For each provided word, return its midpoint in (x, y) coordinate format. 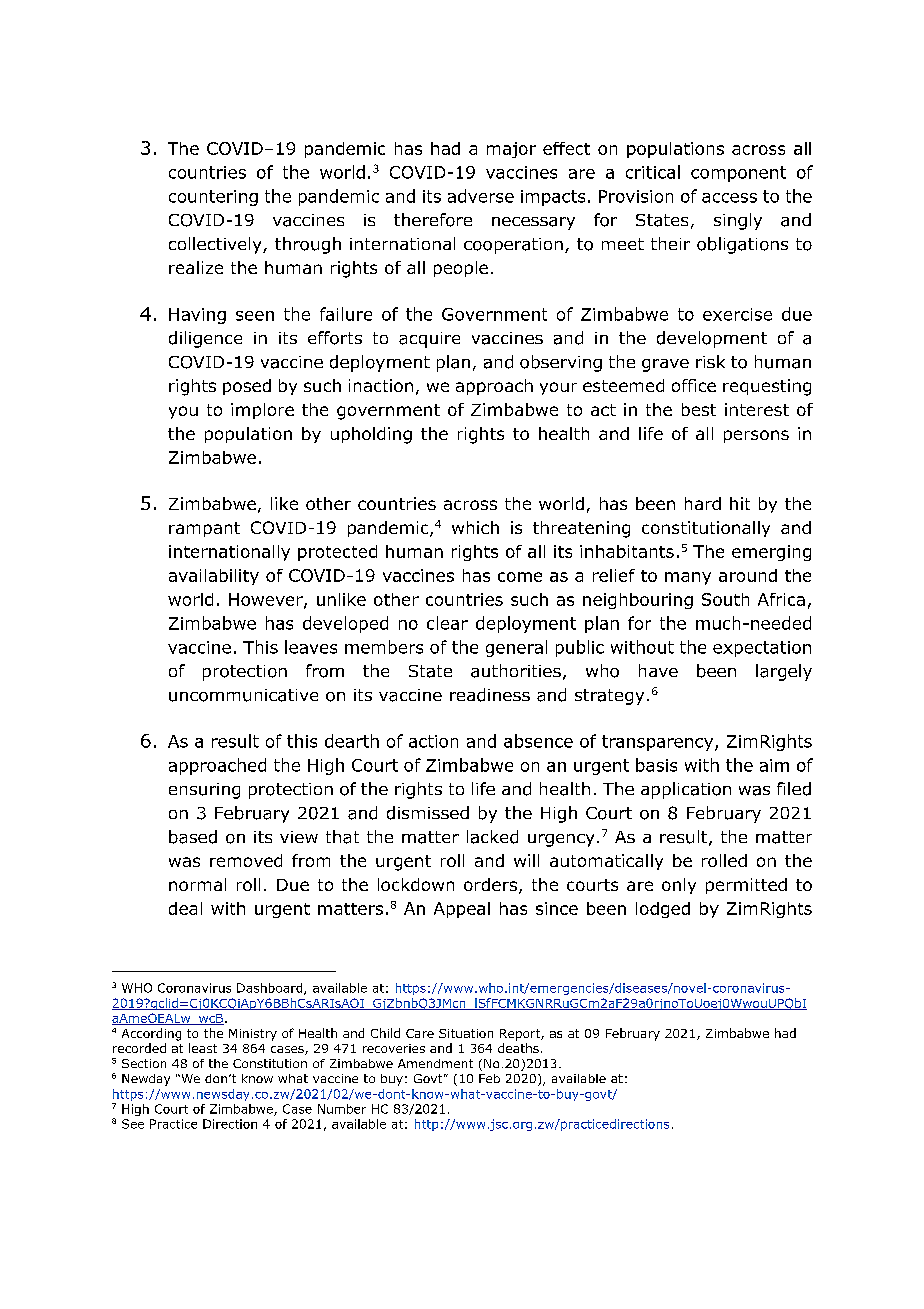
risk (710, 361)
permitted (746, 886)
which (475, 527)
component (738, 174)
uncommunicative (243, 695)
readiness (490, 695)
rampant (204, 529)
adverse (481, 196)
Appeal (462, 910)
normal (197, 884)
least (203, 1048)
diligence (205, 339)
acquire (429, 340)
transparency (659, 743)
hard (703, 503)
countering (213, 198)
